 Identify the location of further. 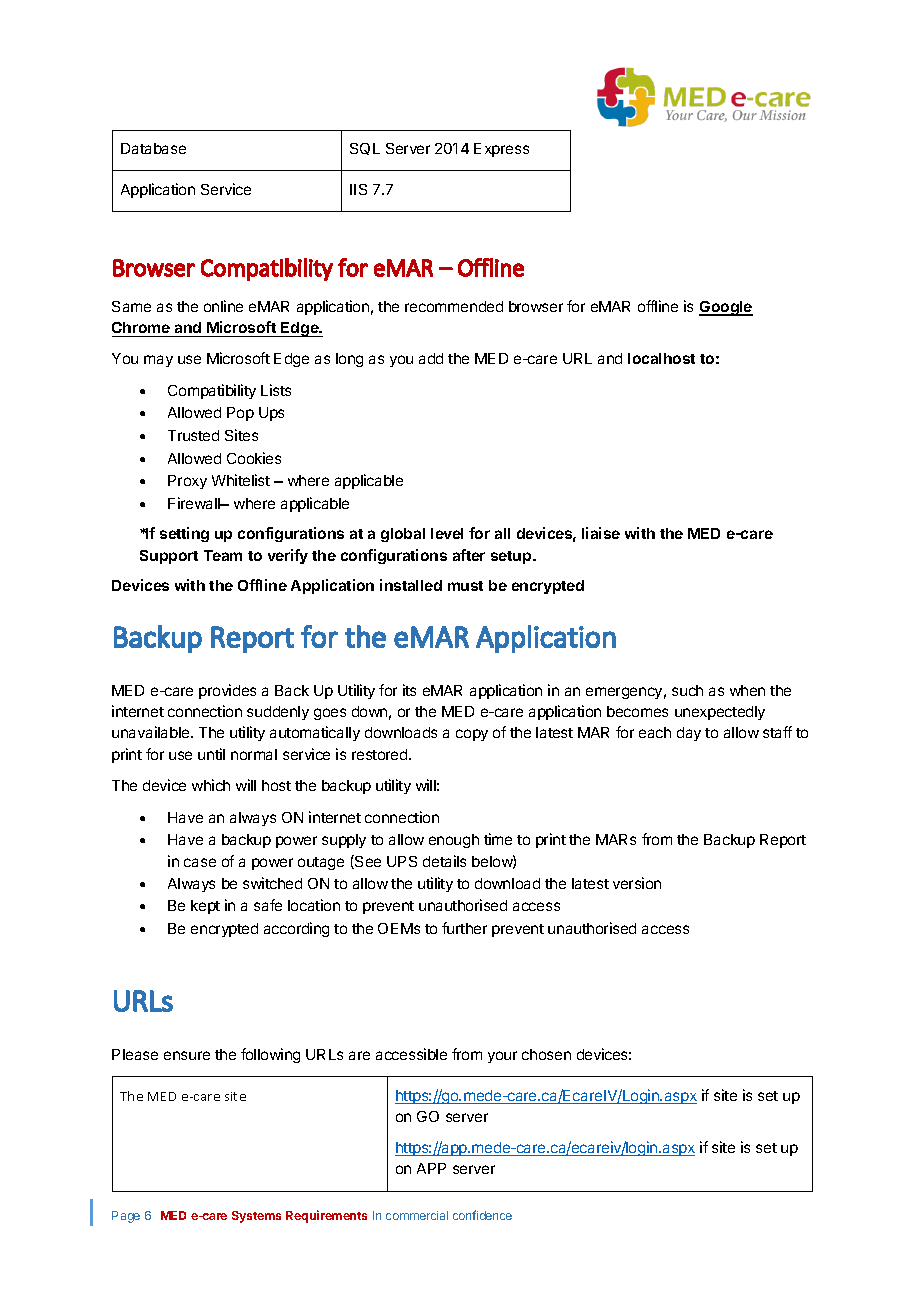
(464, 928).
